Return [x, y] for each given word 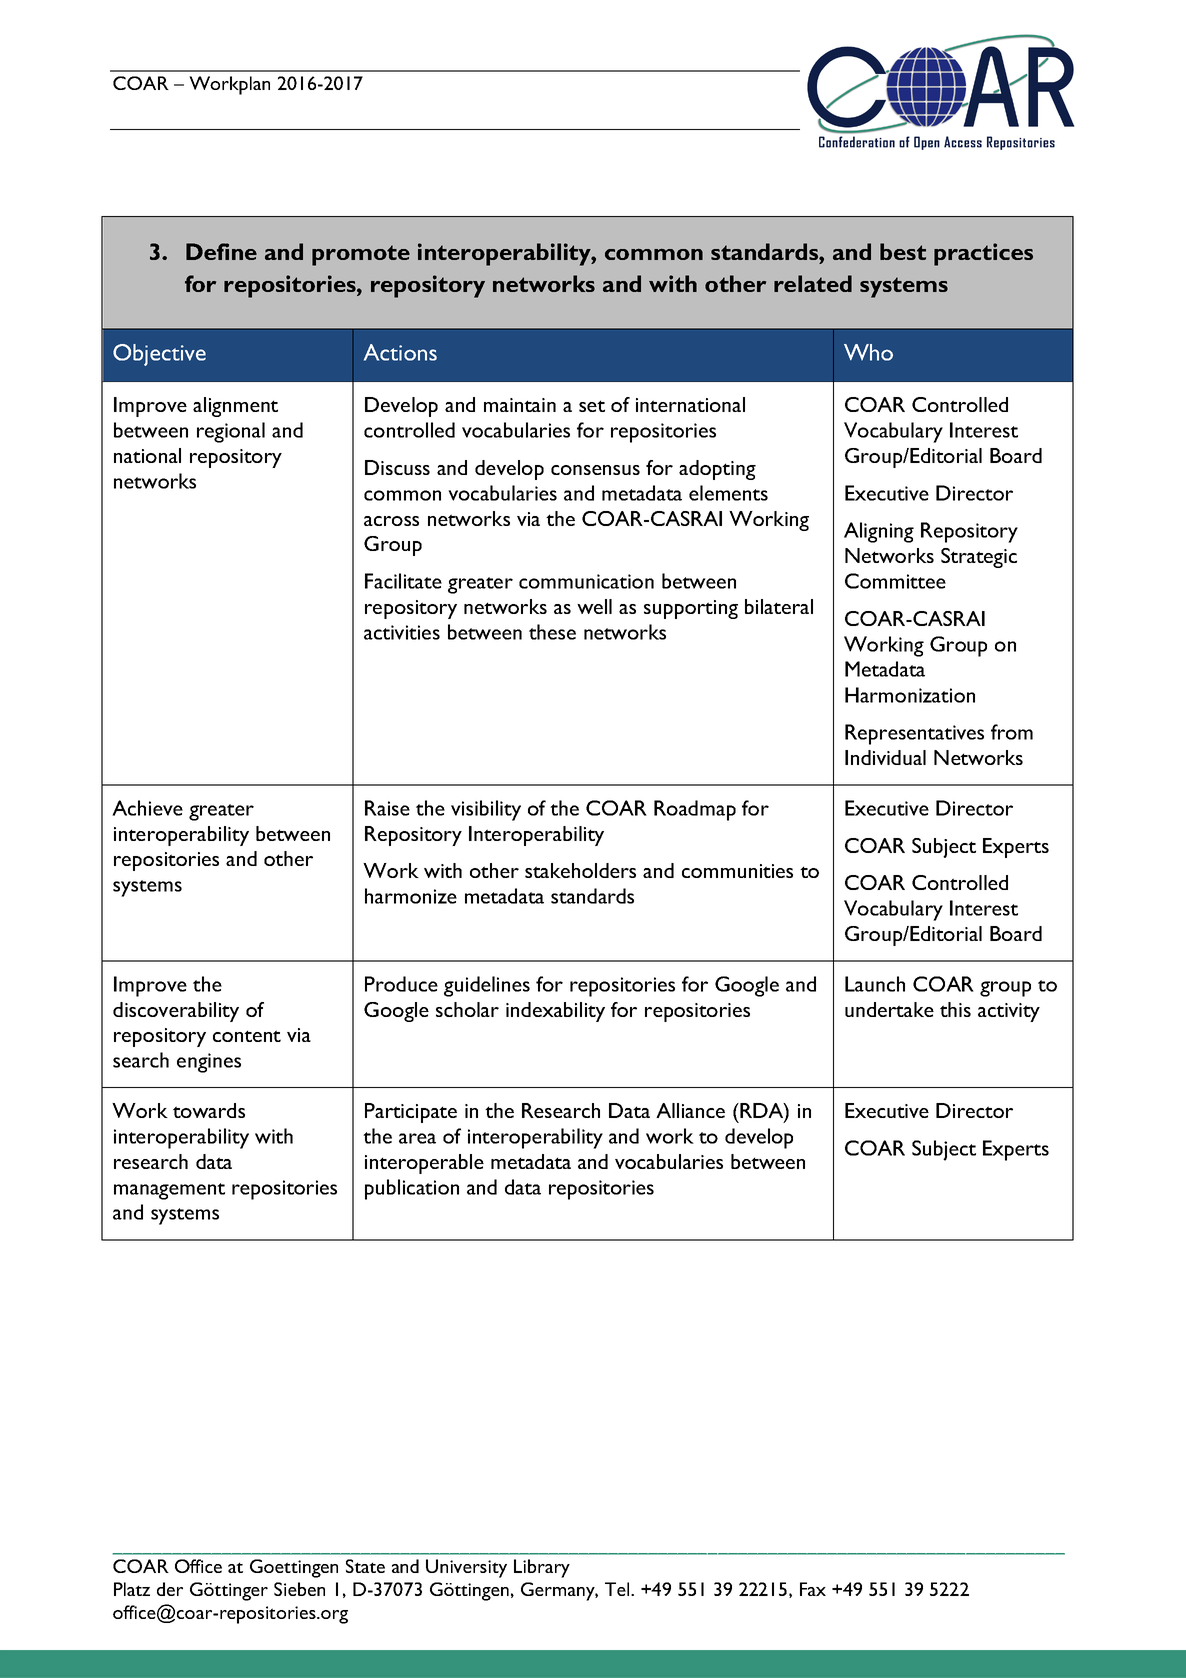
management [169, 1191]
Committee [895, 581]
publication [412, 1189]
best [903, 251]
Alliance [690, 1110]
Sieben [299, 1589]
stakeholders [580, 870]
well [594, 606]
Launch [875, 984]
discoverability [176, 1012]
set [592, 406]
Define [221, 251]
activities [402, 632]
